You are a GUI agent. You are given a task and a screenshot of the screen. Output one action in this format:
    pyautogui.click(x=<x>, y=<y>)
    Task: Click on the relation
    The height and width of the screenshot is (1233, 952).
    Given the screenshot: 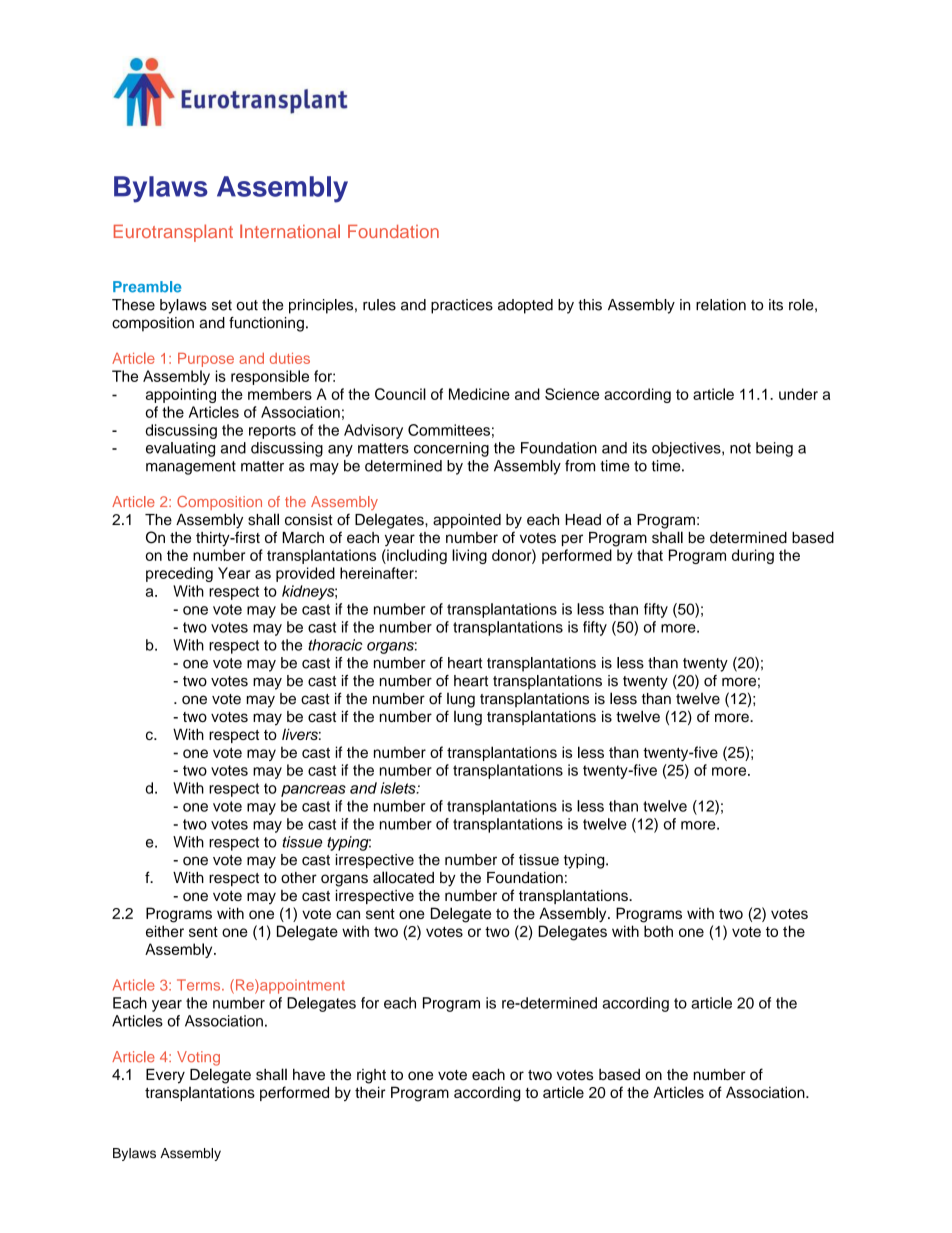 What is the action you would take?
    pyautogui.click(x=721, y=305)
